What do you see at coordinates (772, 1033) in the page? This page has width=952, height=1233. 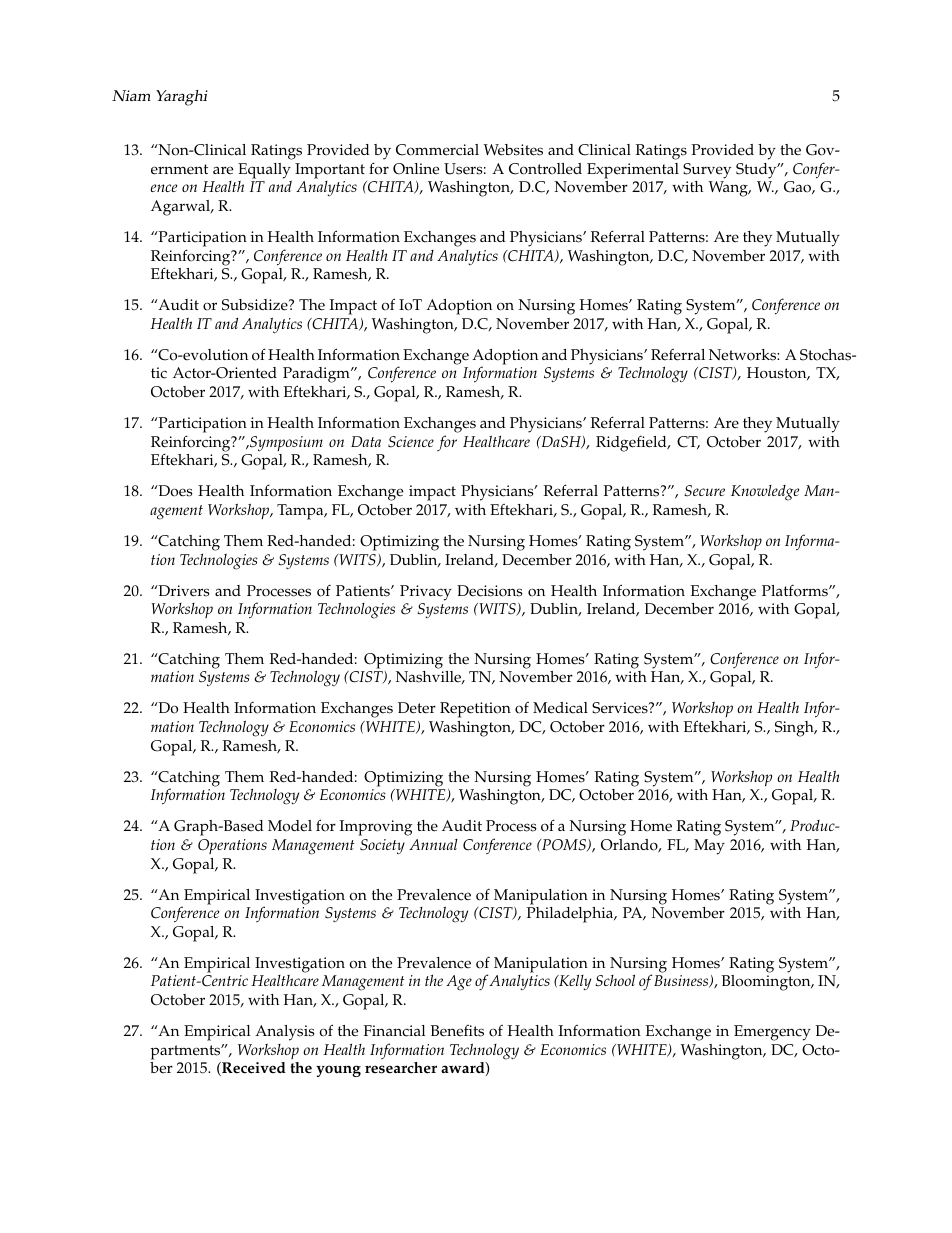 I see `Emergency` at bounding box center [772, 1033].
